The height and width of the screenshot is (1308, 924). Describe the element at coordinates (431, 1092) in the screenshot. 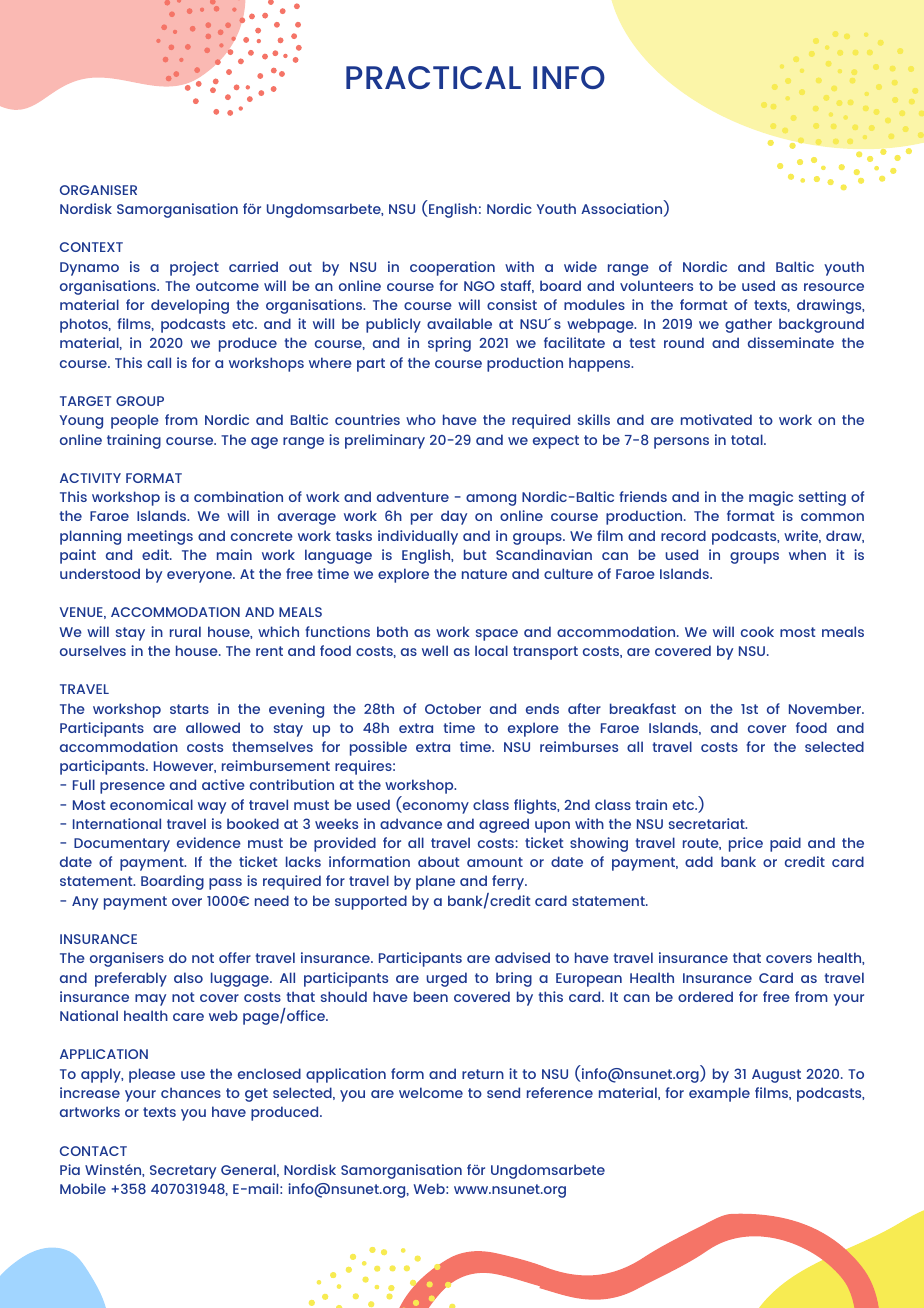

I see `welcome` at that location.
